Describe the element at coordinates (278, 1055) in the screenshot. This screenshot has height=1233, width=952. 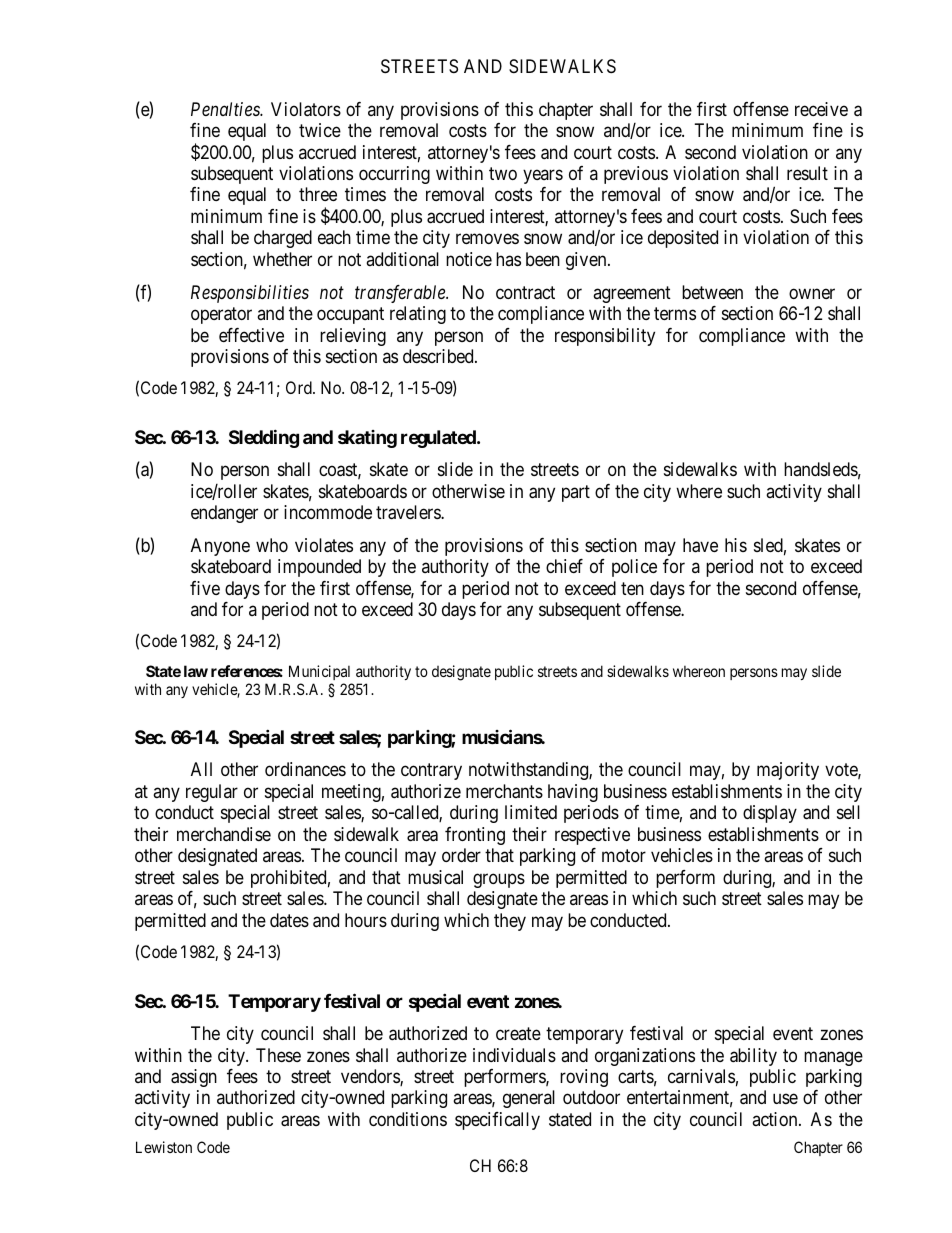
I see `These` at that location.
